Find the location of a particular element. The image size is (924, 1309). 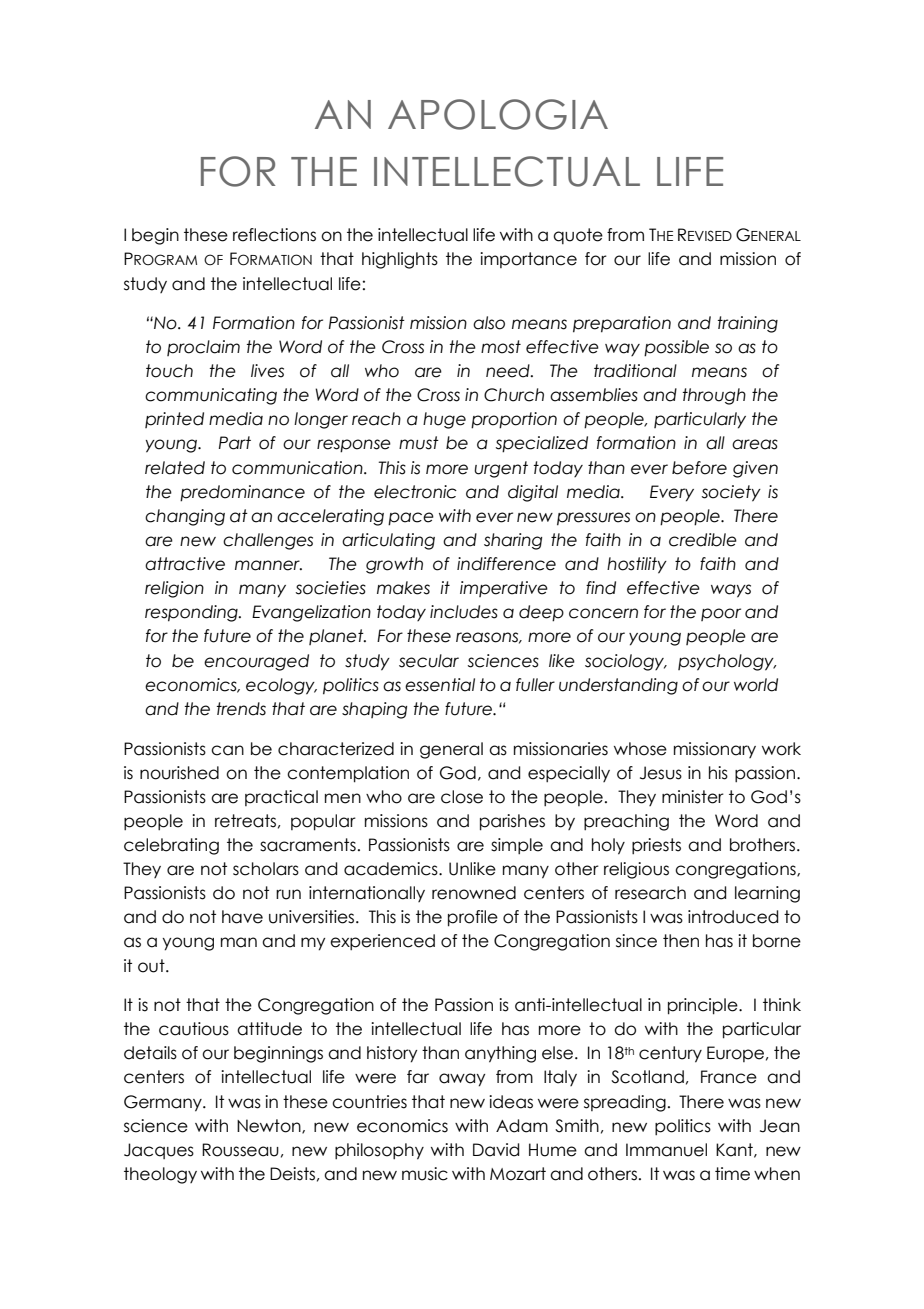

psychology is located at coordinates (727, 662).
